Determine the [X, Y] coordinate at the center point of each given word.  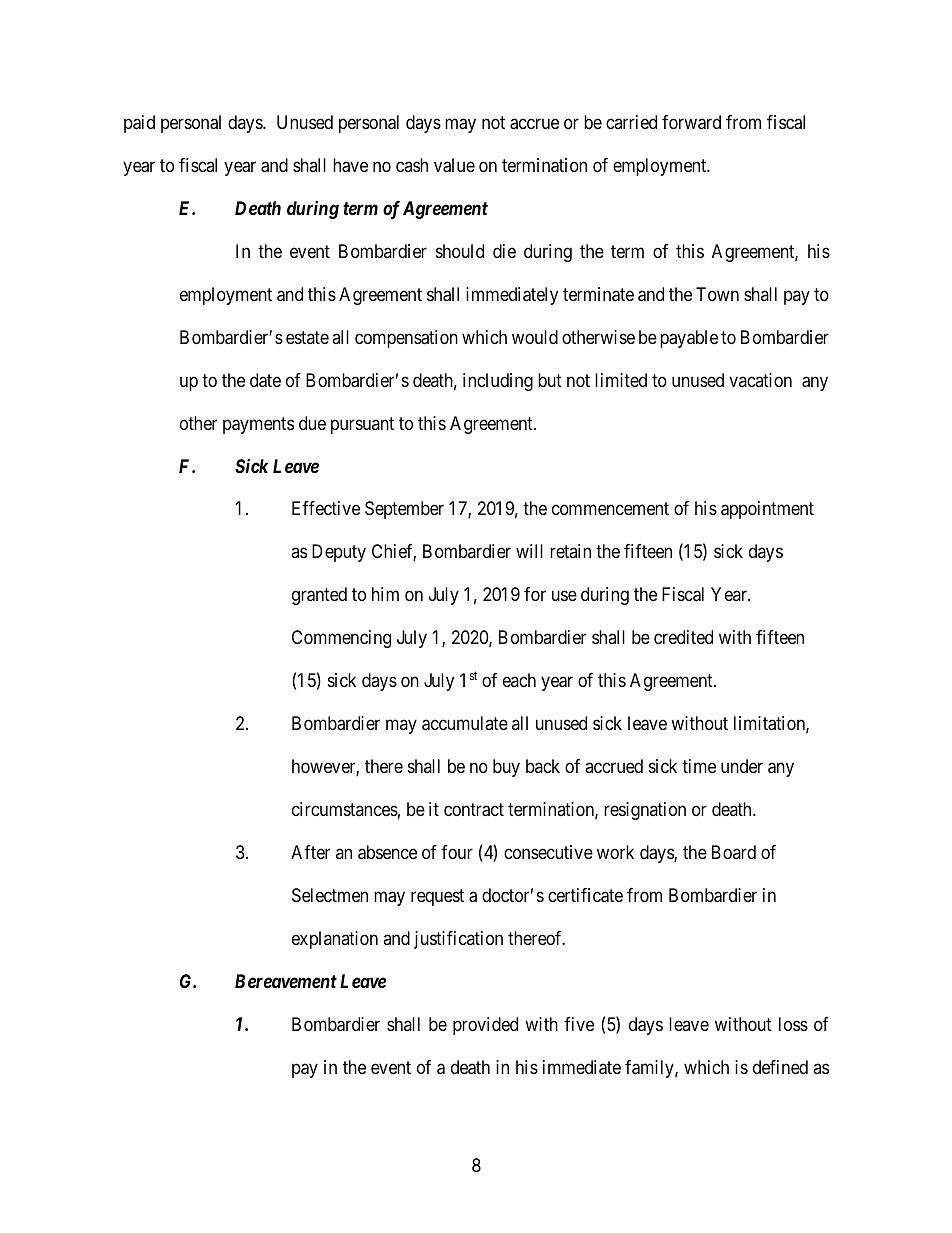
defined [780, 1067]
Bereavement [286, 981]
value [454, 165]
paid [139, 124]
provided [485, 1026]
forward [691, 122]
